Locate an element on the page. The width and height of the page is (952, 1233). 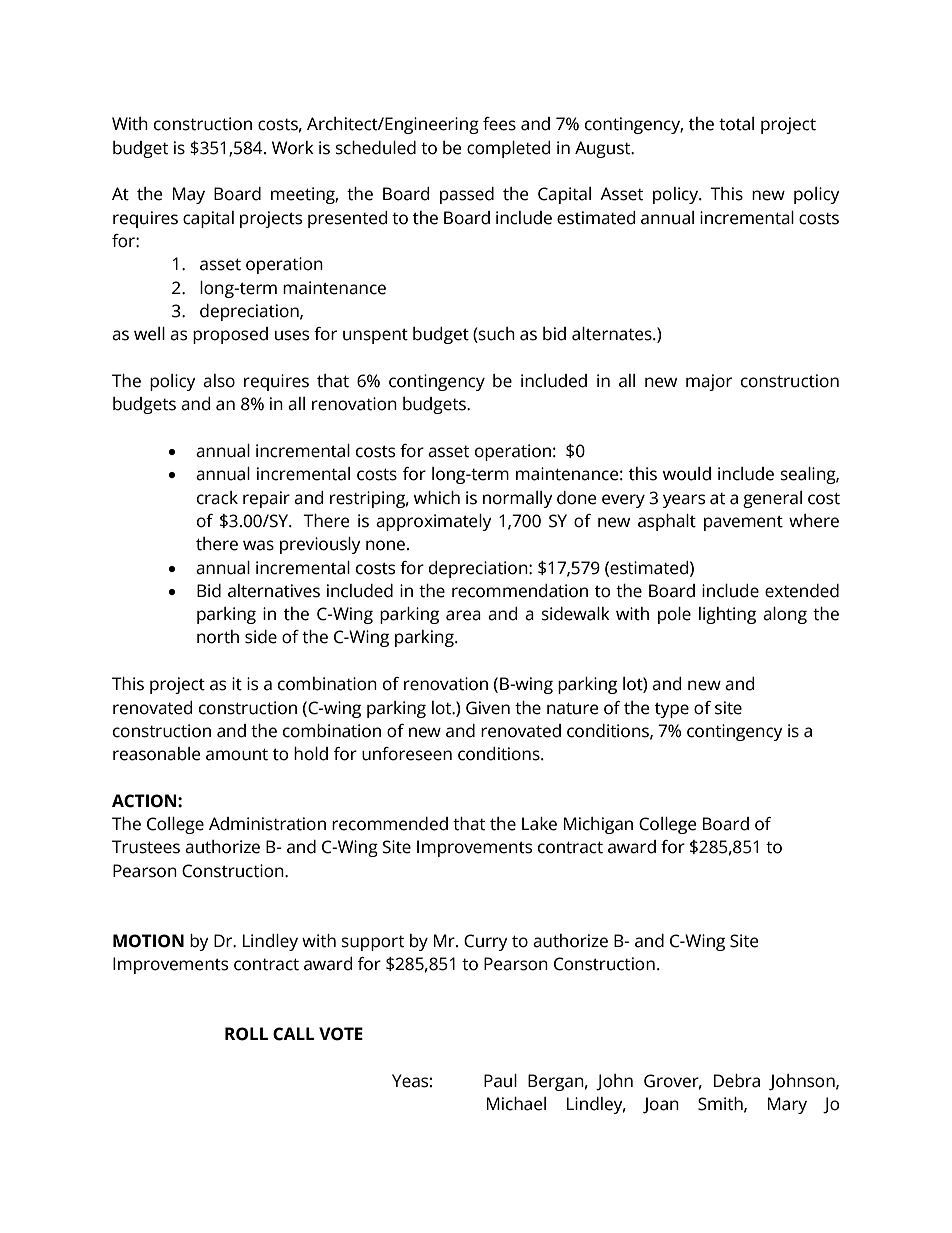
crack is located at coordinates (217, 498).
